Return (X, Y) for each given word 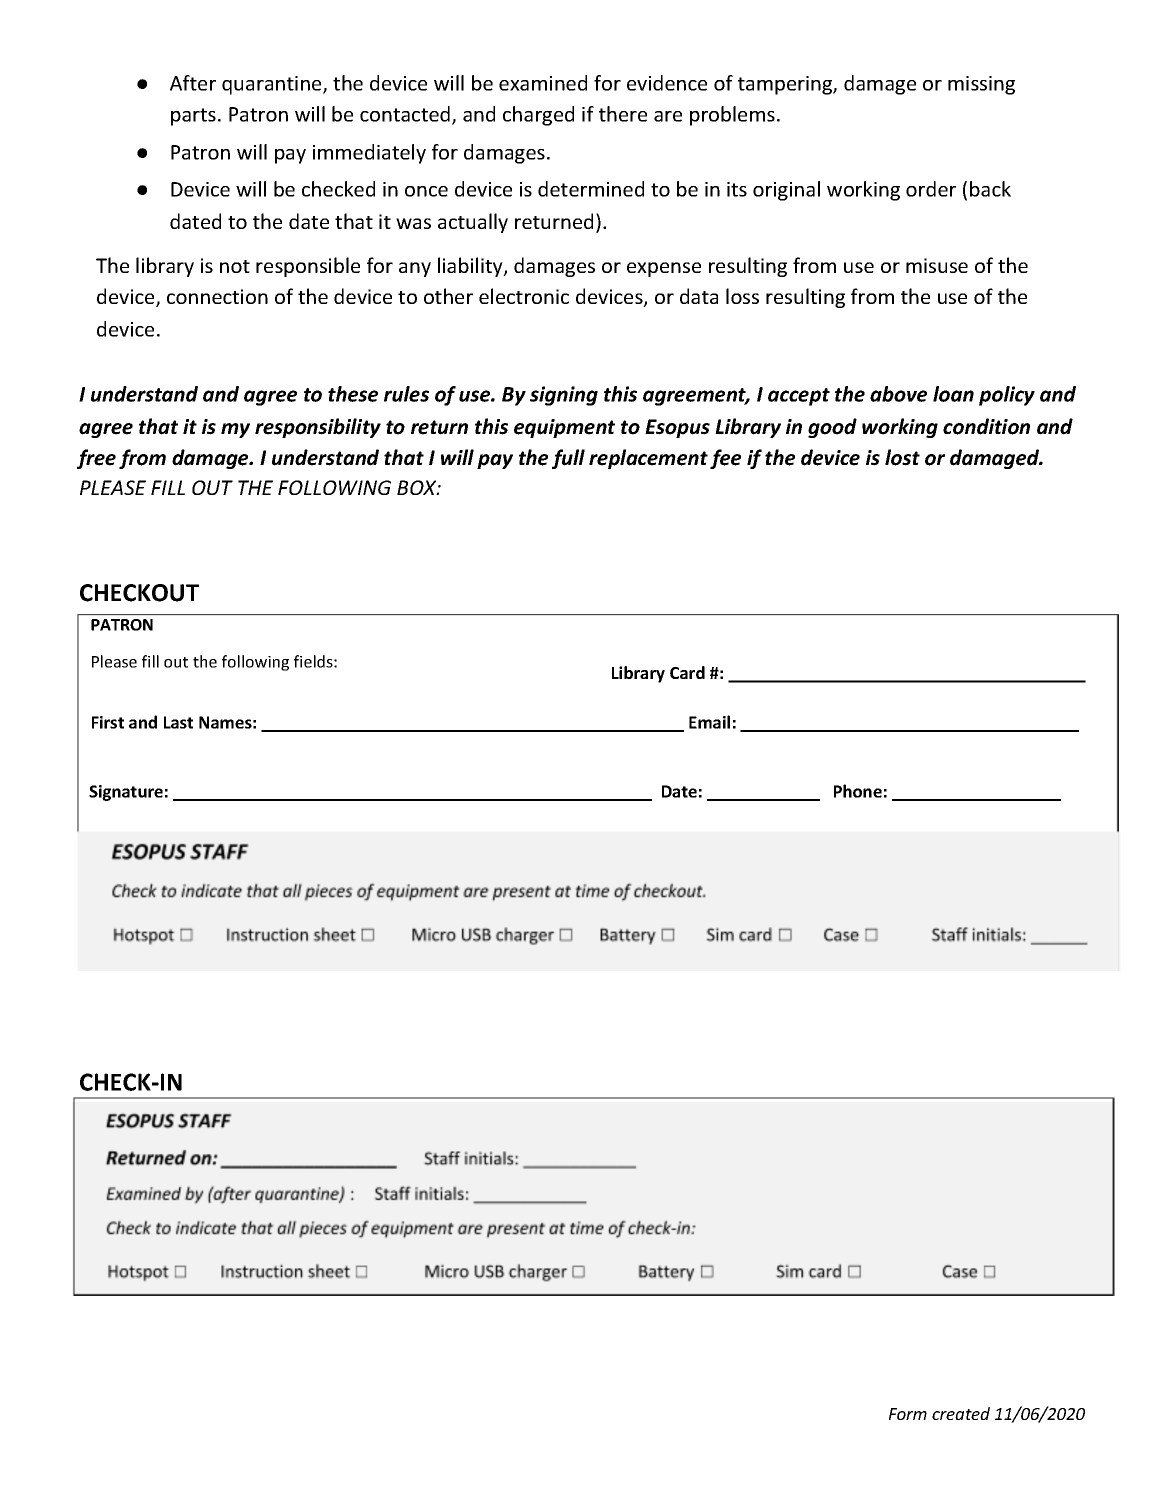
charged (538, 116)
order (931, 189)
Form (908, 1414)
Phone (858, 791)
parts (193, 117)
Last (178, 722)
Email (709, 722)
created (961, 1413)
